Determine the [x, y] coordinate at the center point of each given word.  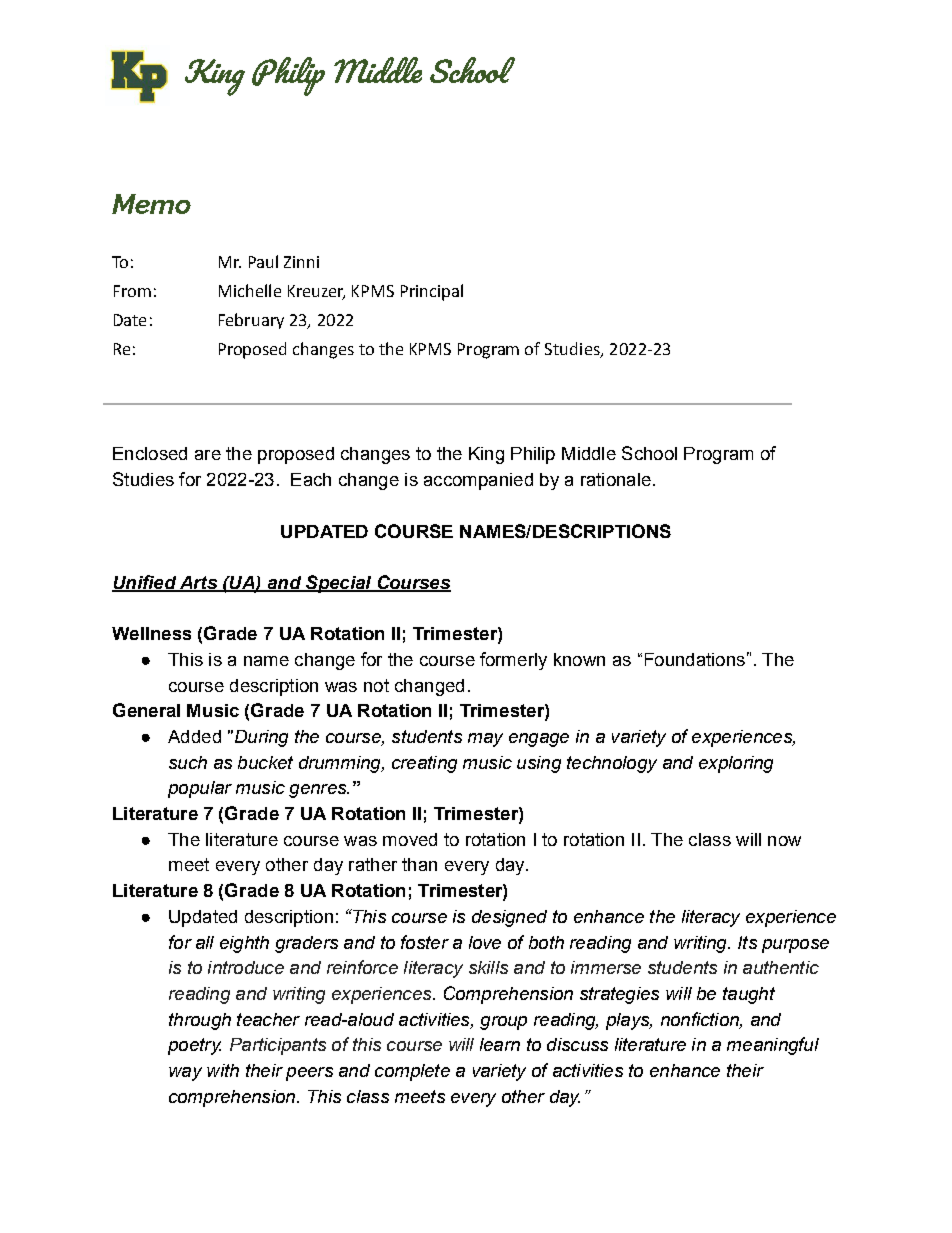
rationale [616, 479]
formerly [513, 661]
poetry [194, 1046]
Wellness [151, 633]
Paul [263, 261]
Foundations [695, 659]
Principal [432, 292]
